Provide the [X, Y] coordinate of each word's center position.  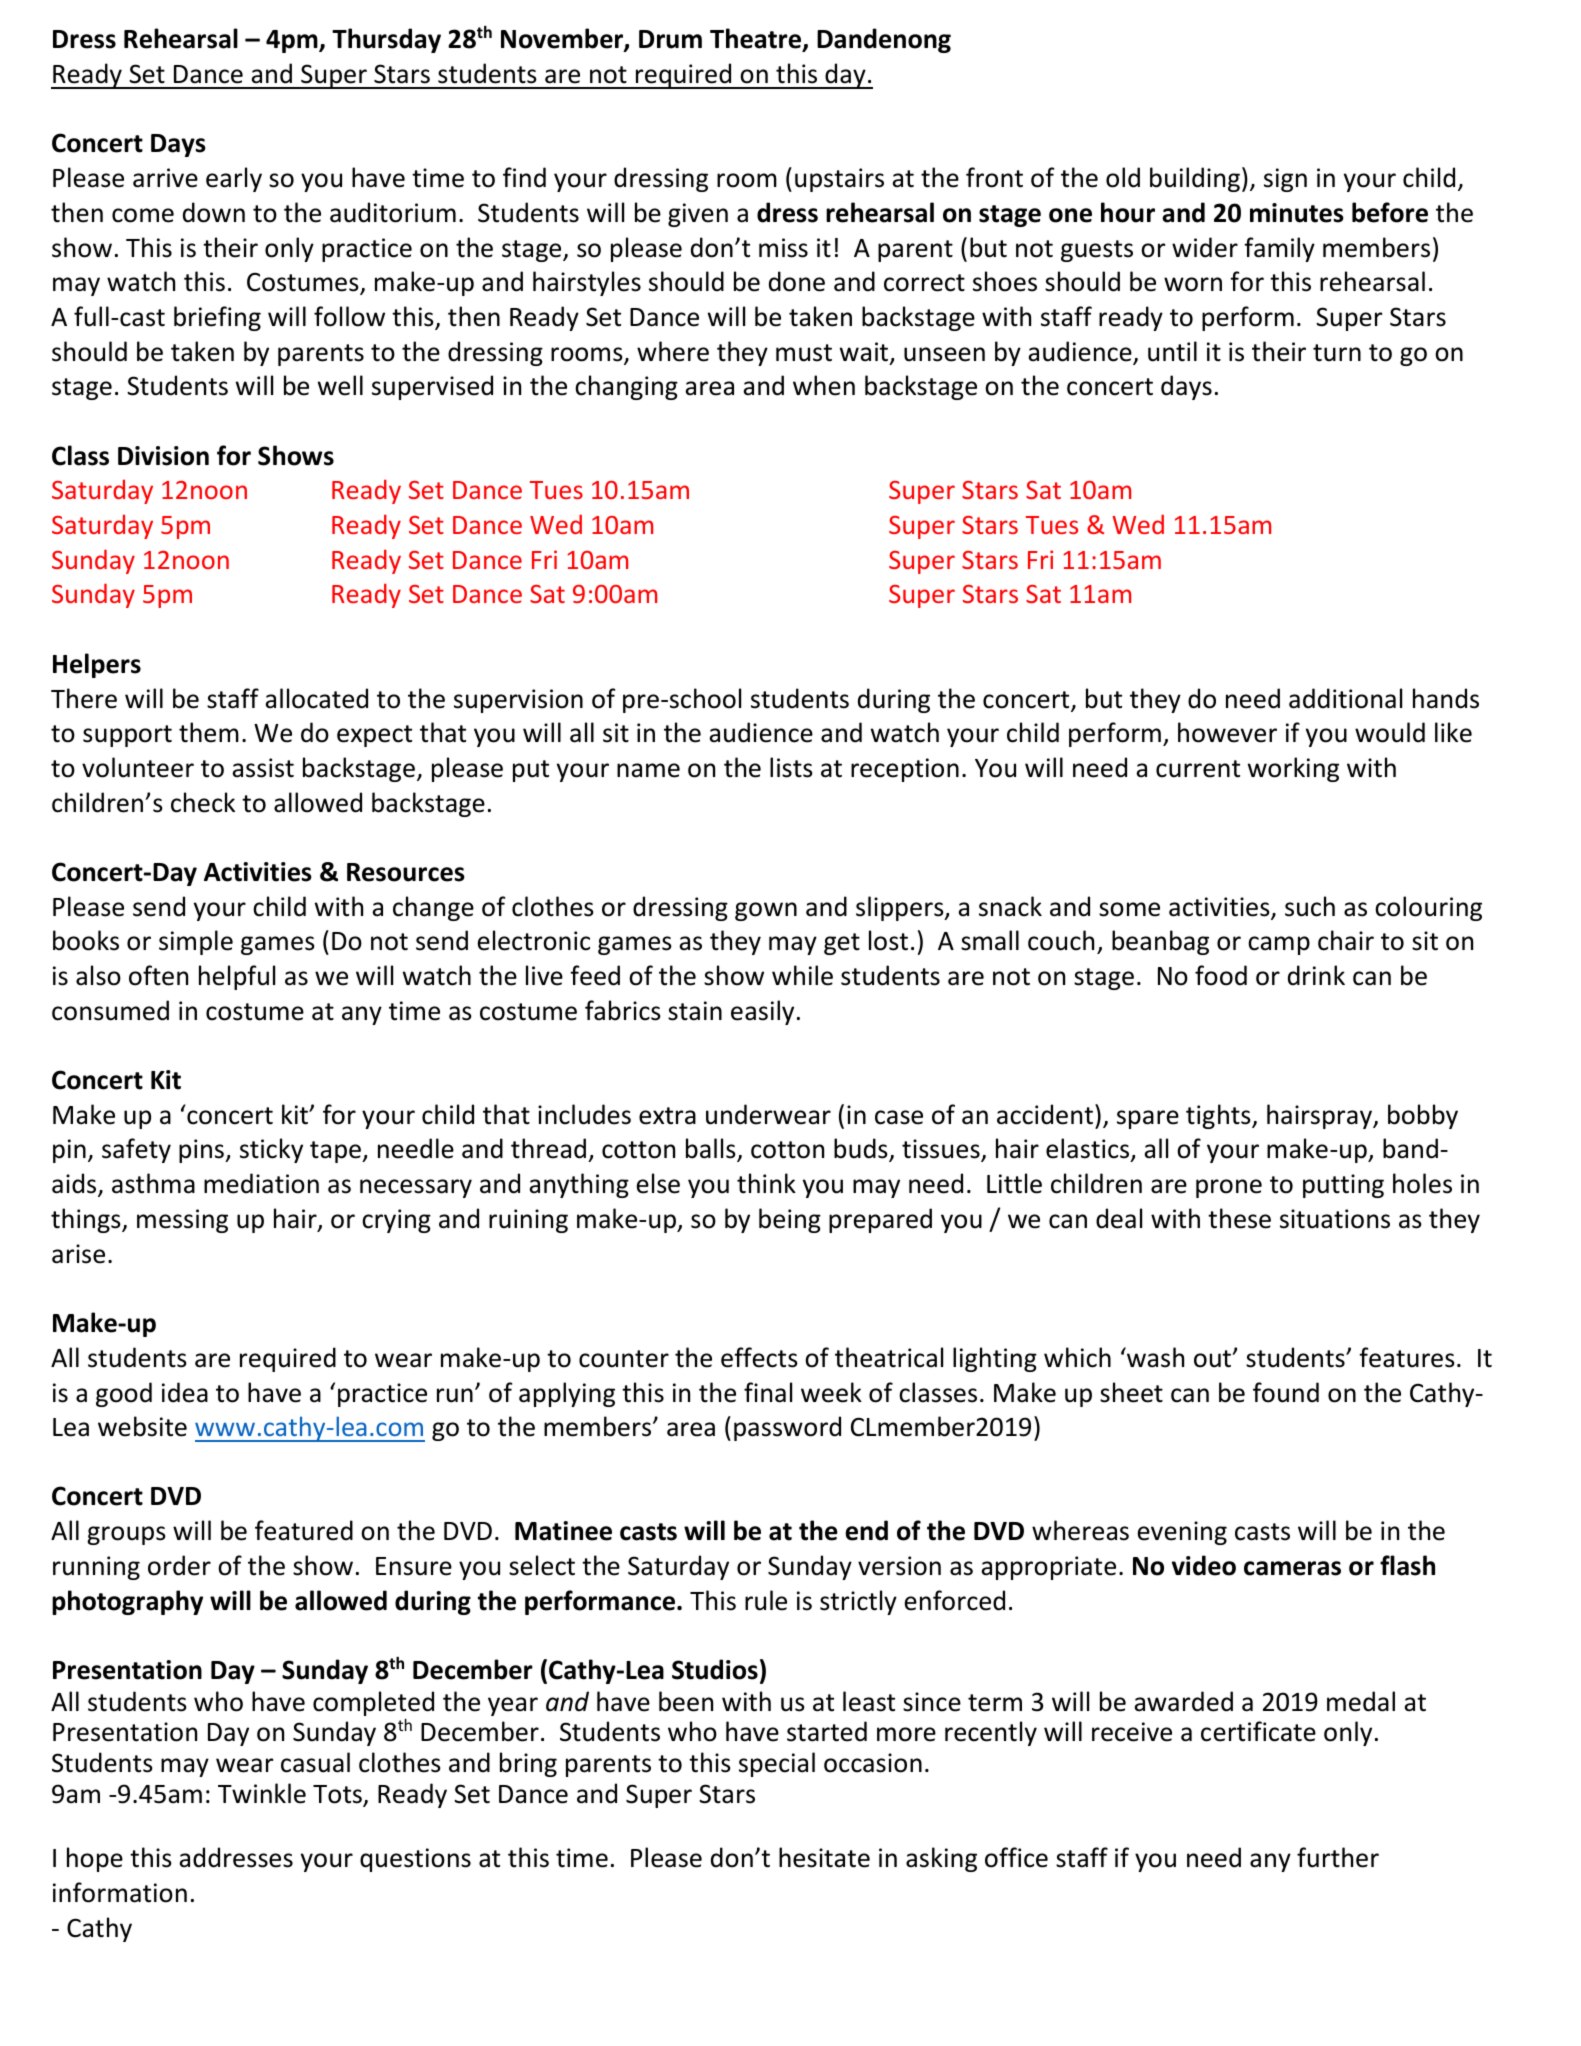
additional [1345, 698]
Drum [670, 39]
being [790, 1220]
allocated [316, 698]
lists [791, 767]
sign [1285, 180]
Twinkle [262, 1793]
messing [182, 1221]
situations [1335, 1219]
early [234, 179]
